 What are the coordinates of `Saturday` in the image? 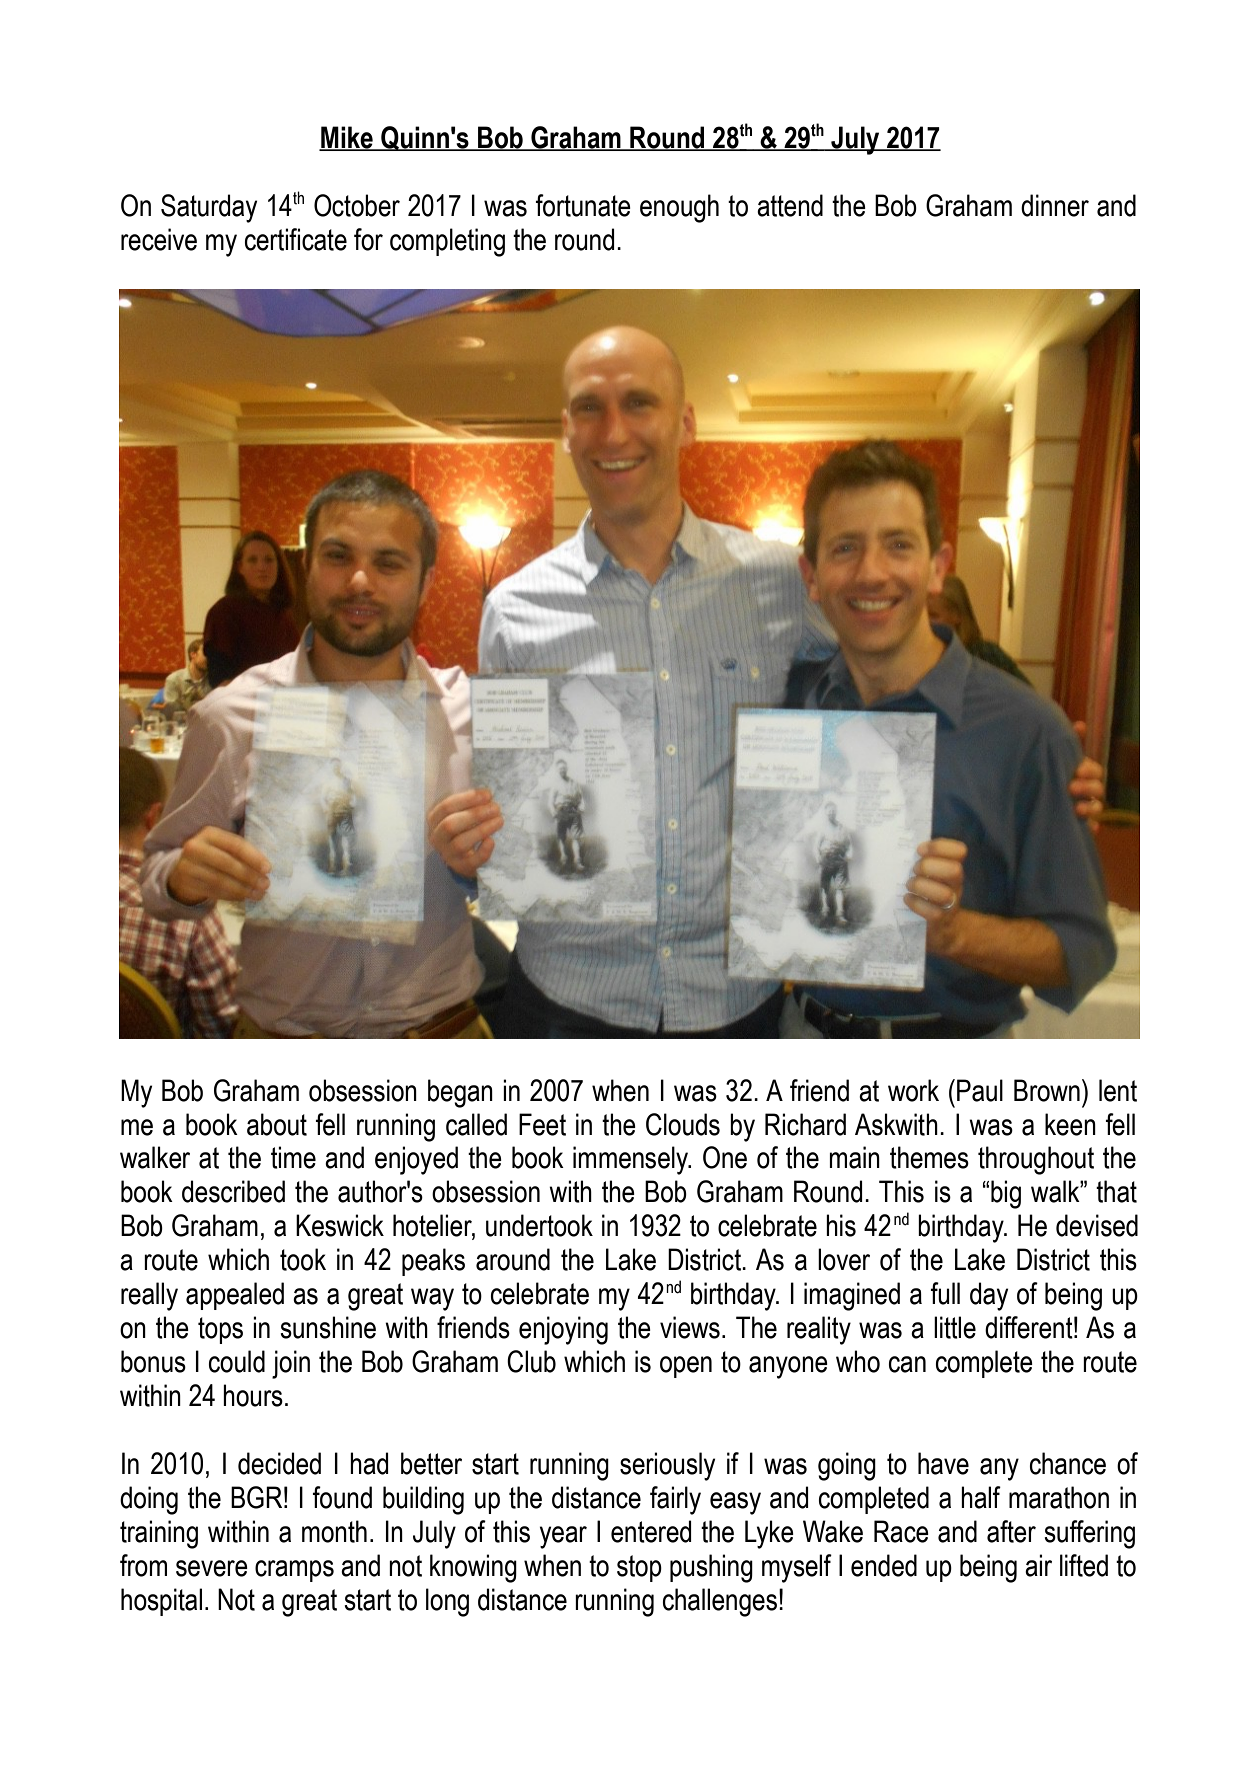 It's located at (209, 208).
